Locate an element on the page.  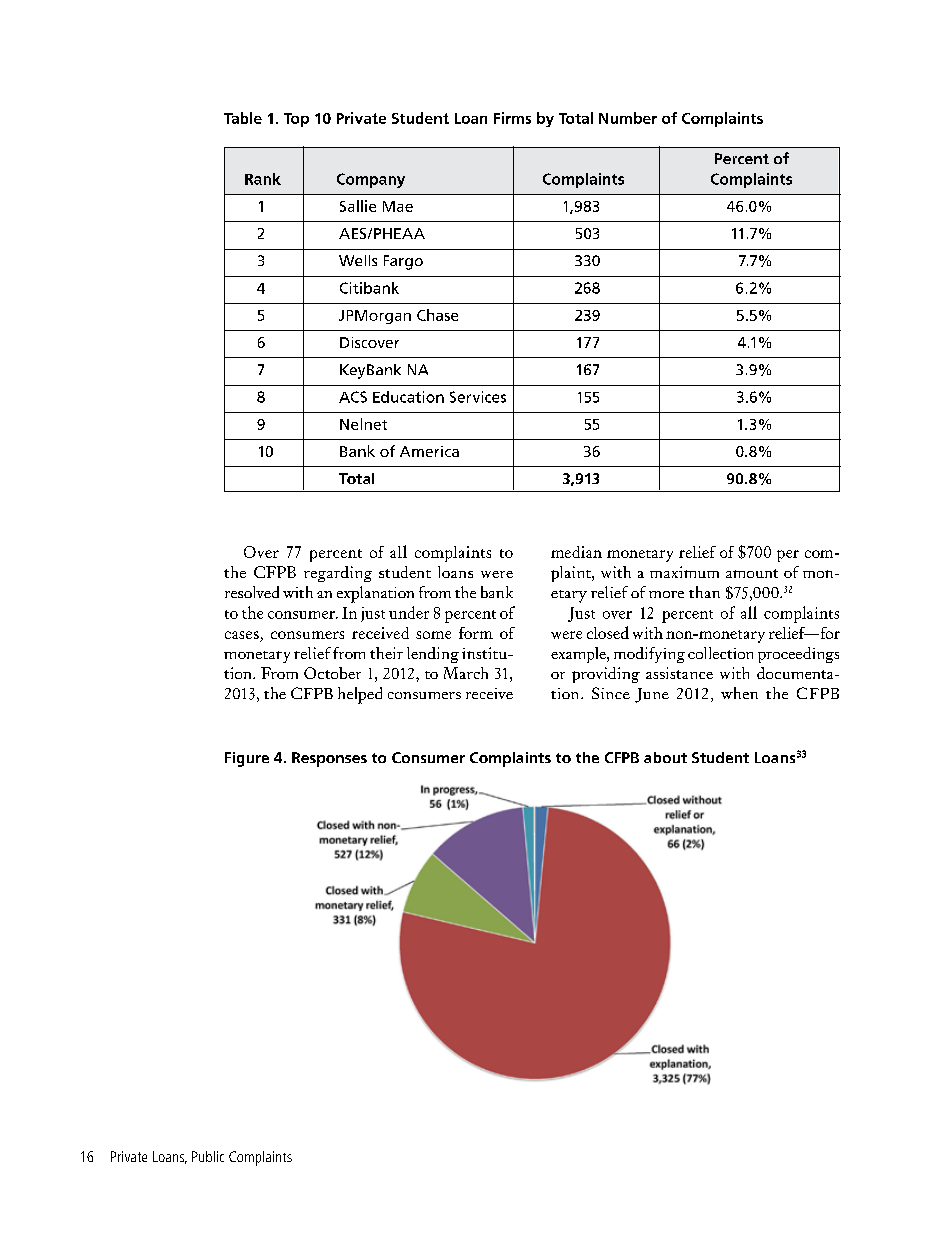
cases is located at coordinates (242, 635).
